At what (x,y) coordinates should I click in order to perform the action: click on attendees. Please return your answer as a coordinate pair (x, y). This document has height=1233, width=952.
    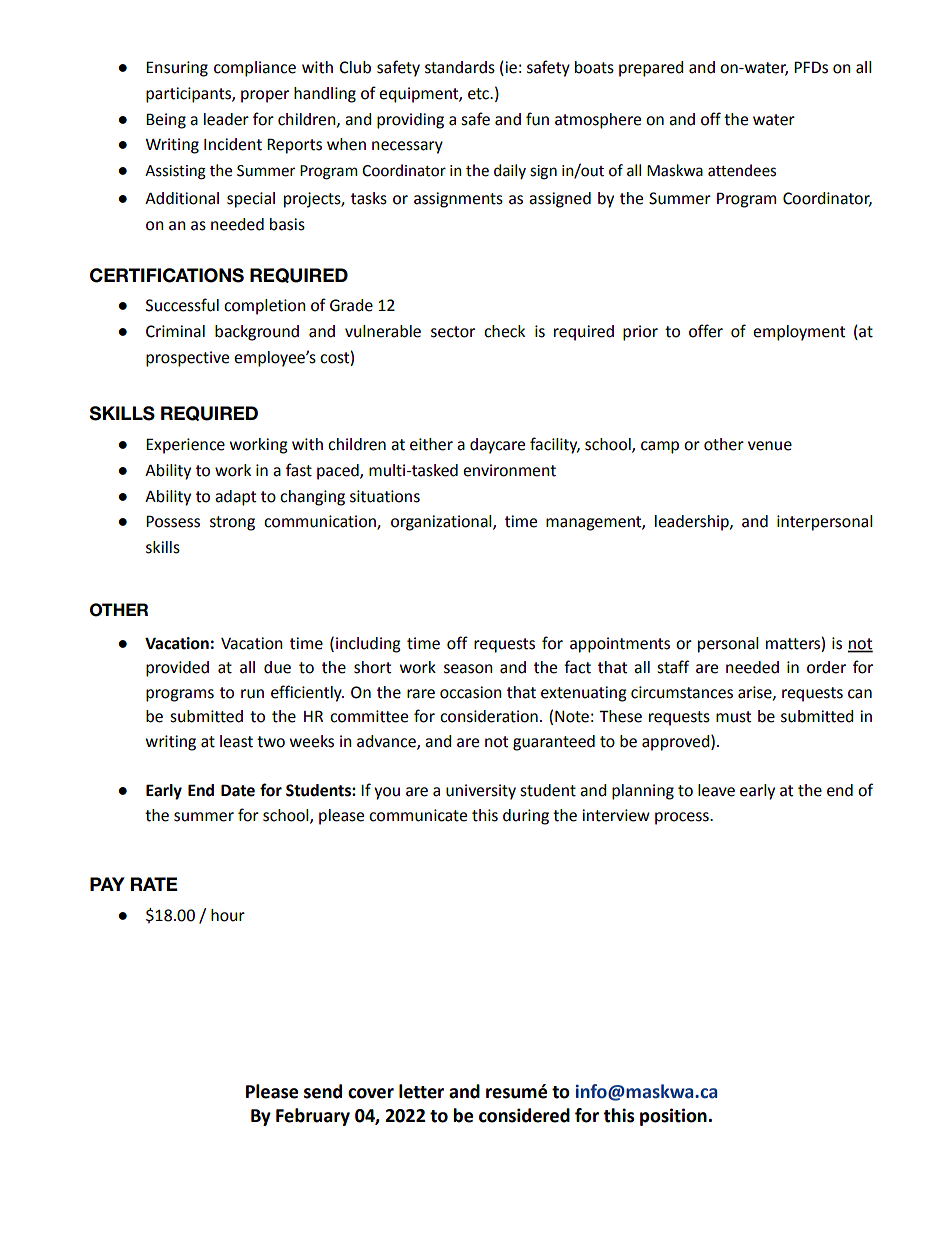
    Looking at the image, I should click on (742, 170).
